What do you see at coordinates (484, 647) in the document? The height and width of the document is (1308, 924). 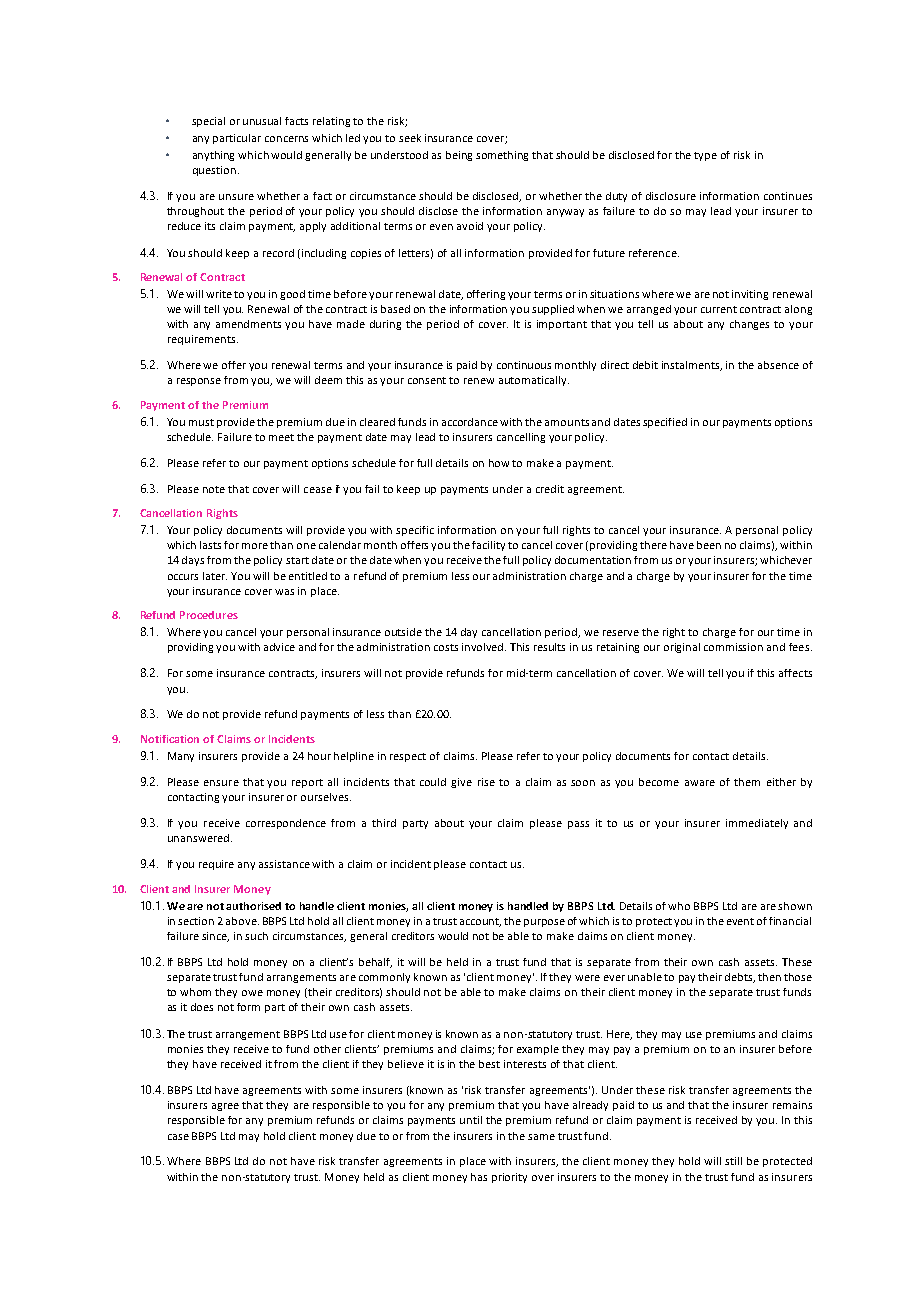 I see `involved` at bounding box center [484, 647].
